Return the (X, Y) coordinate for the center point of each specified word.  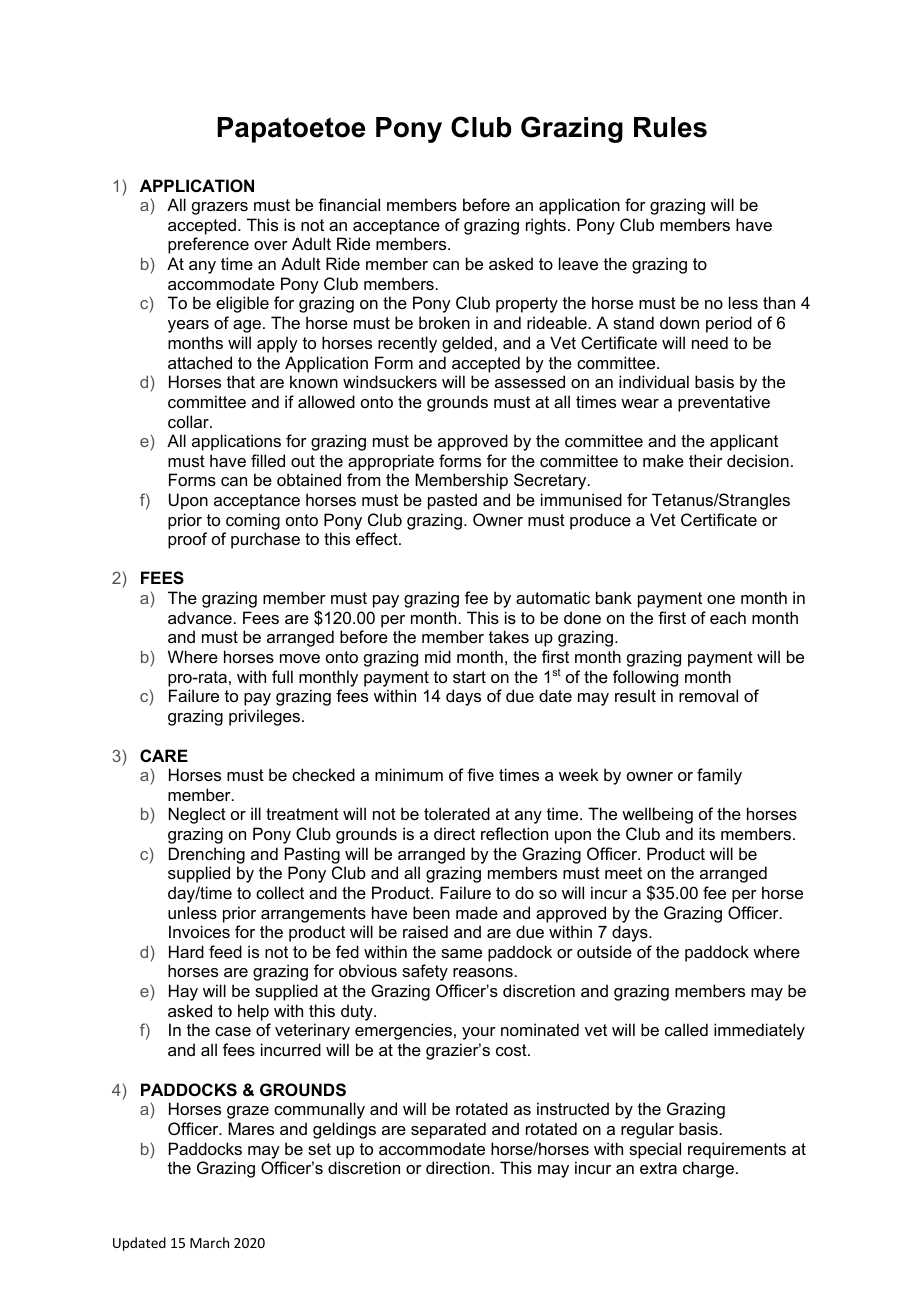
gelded (468, 344)
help (253, 1012)
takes (509, 636)
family (719, 776)
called (686, 1029)
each (728, 617)
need (710, 342)
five (480, 774)
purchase (265, 540)
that (241, 381)
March (209, 1242)
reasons (483, 972)
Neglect (197, 815)
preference (208, 245)
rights (546, 226)
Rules (670, 127)
